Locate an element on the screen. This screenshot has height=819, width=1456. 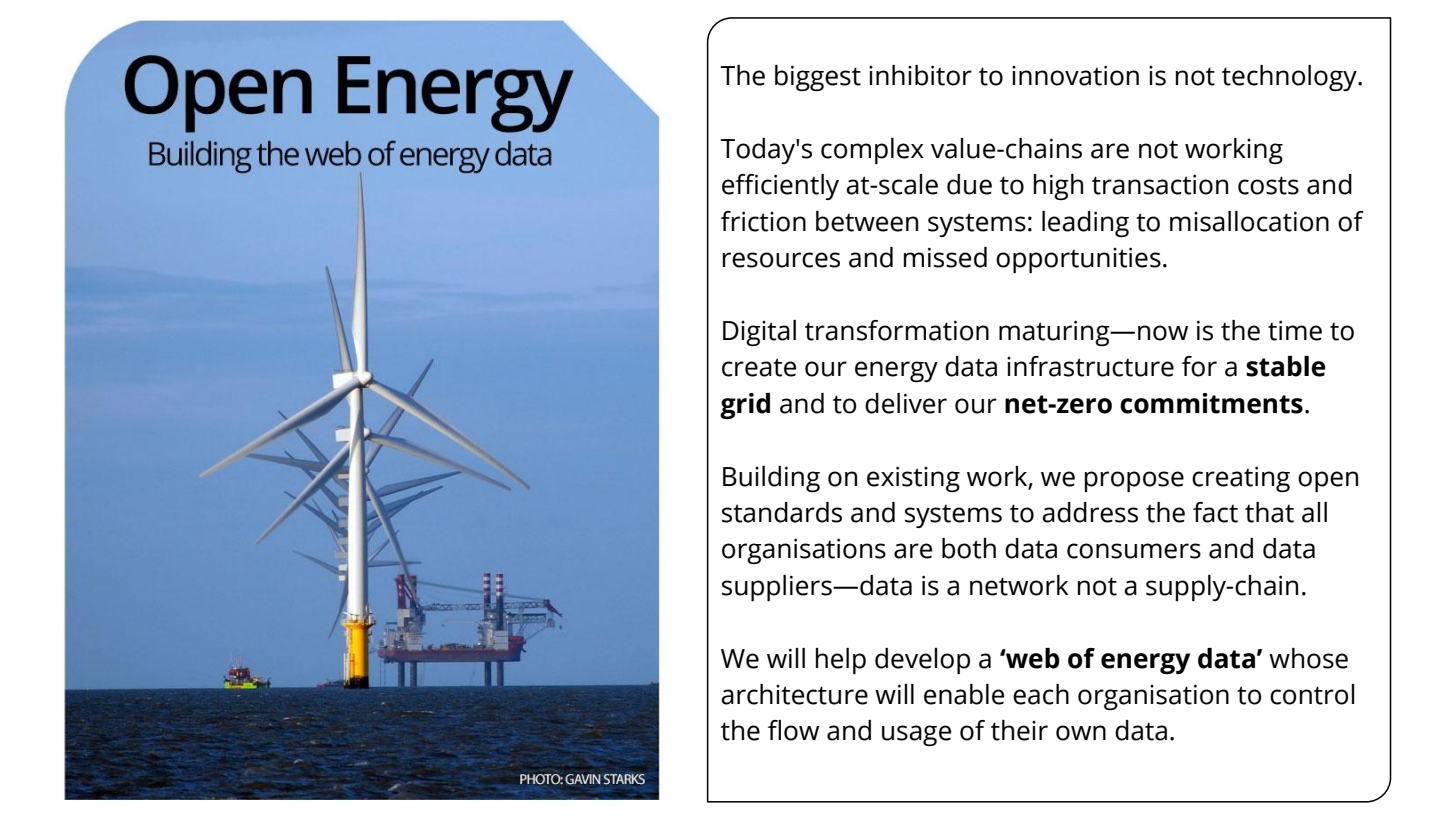
opportunities is located at coordinates (1078, 260).
